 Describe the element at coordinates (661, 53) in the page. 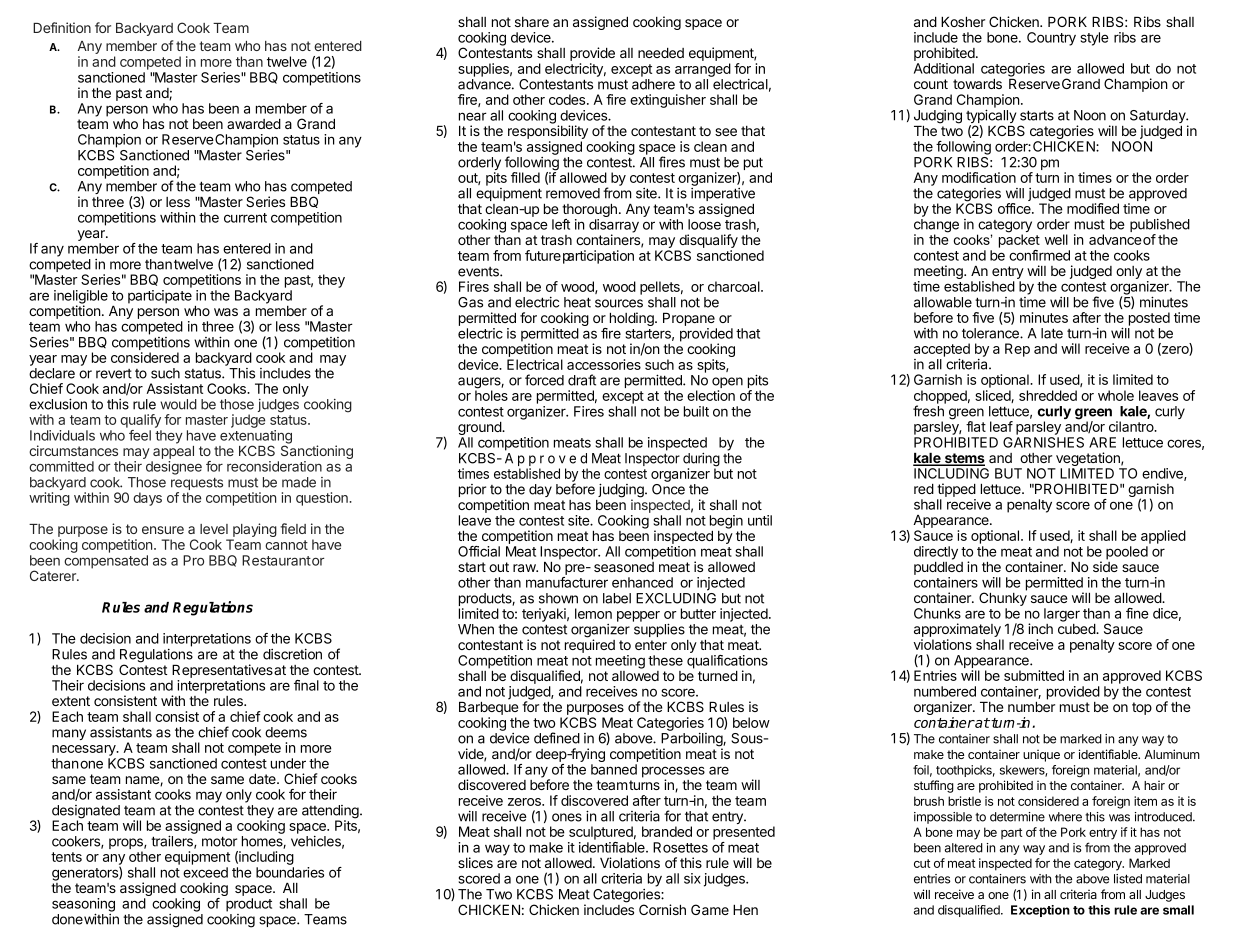

I see `needed` at that location.
